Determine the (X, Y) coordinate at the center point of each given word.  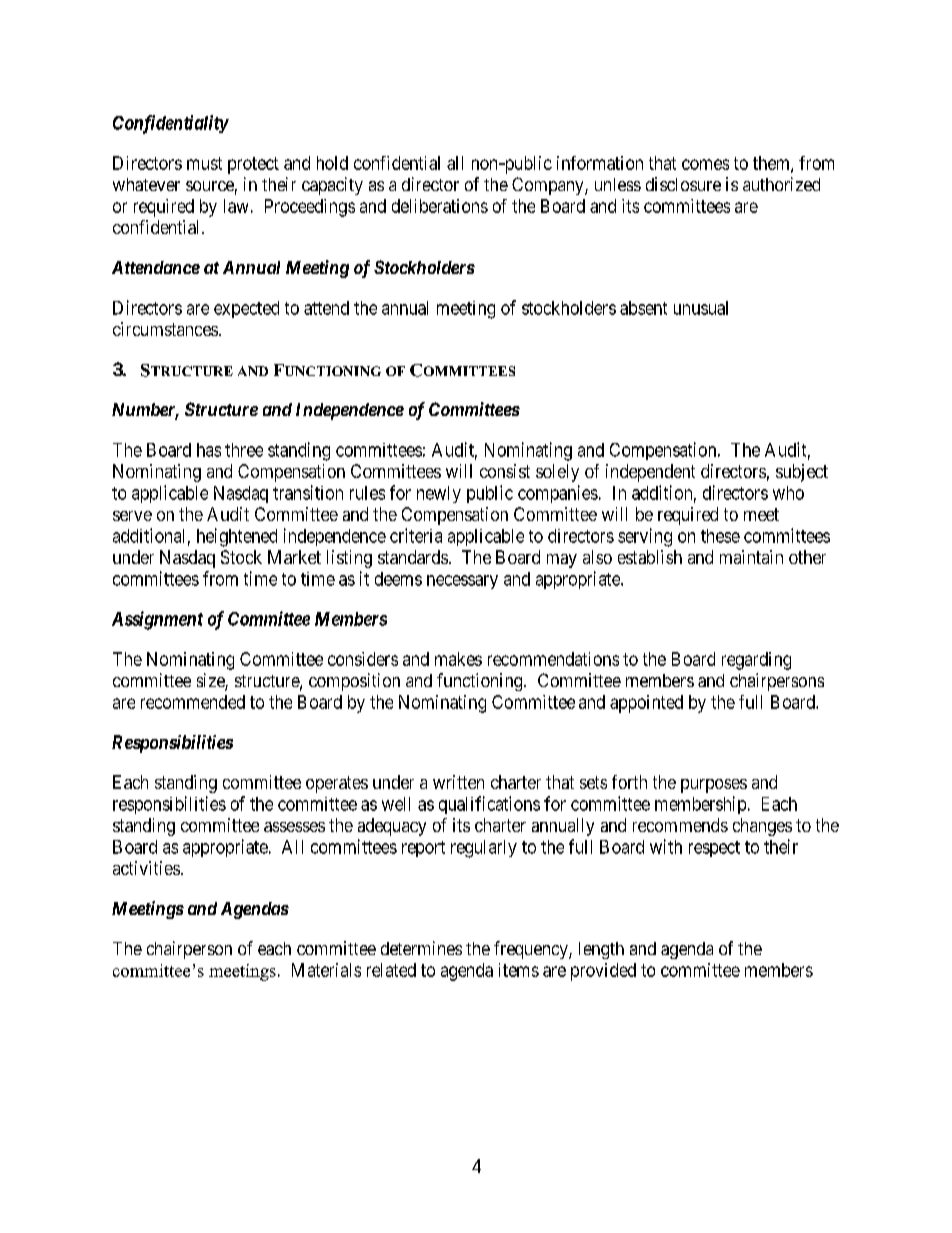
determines (421, 948)
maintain (751, 557)
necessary (462, 582)
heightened (237, 537)
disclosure (683, 184)
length (601, 950)
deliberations (440, 206)
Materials (326, 970)
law (236, 206)
